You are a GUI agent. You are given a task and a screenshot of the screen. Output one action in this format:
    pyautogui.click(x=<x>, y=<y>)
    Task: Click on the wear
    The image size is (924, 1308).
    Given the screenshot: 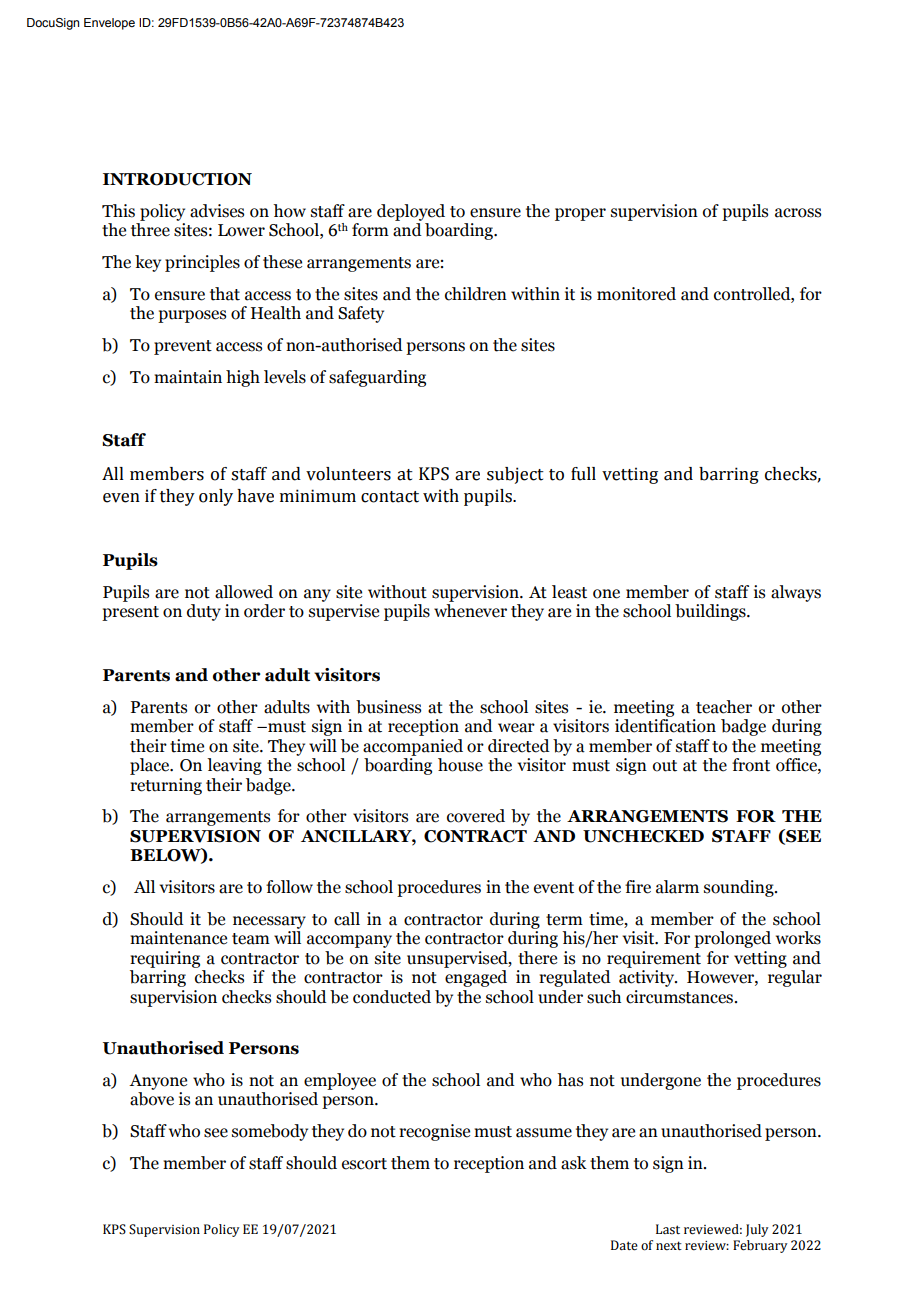 What is the action you would take?
    pyautogui.click(x=516, y=728)
